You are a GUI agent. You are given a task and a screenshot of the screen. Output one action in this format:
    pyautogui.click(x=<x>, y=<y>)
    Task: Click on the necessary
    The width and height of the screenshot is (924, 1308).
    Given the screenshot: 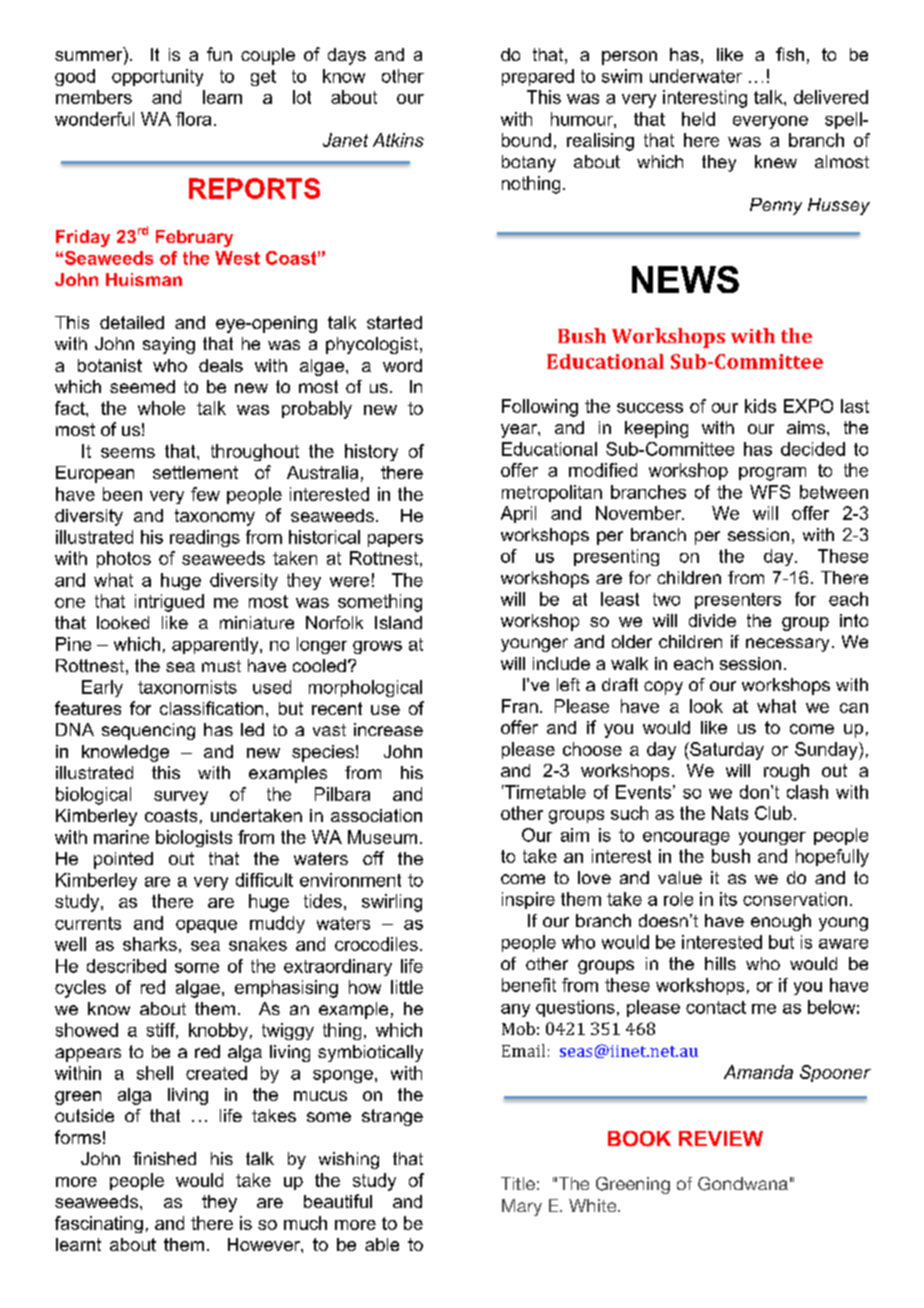 What is the action you would take?
    pyautogui.click(x=787, y=645)
